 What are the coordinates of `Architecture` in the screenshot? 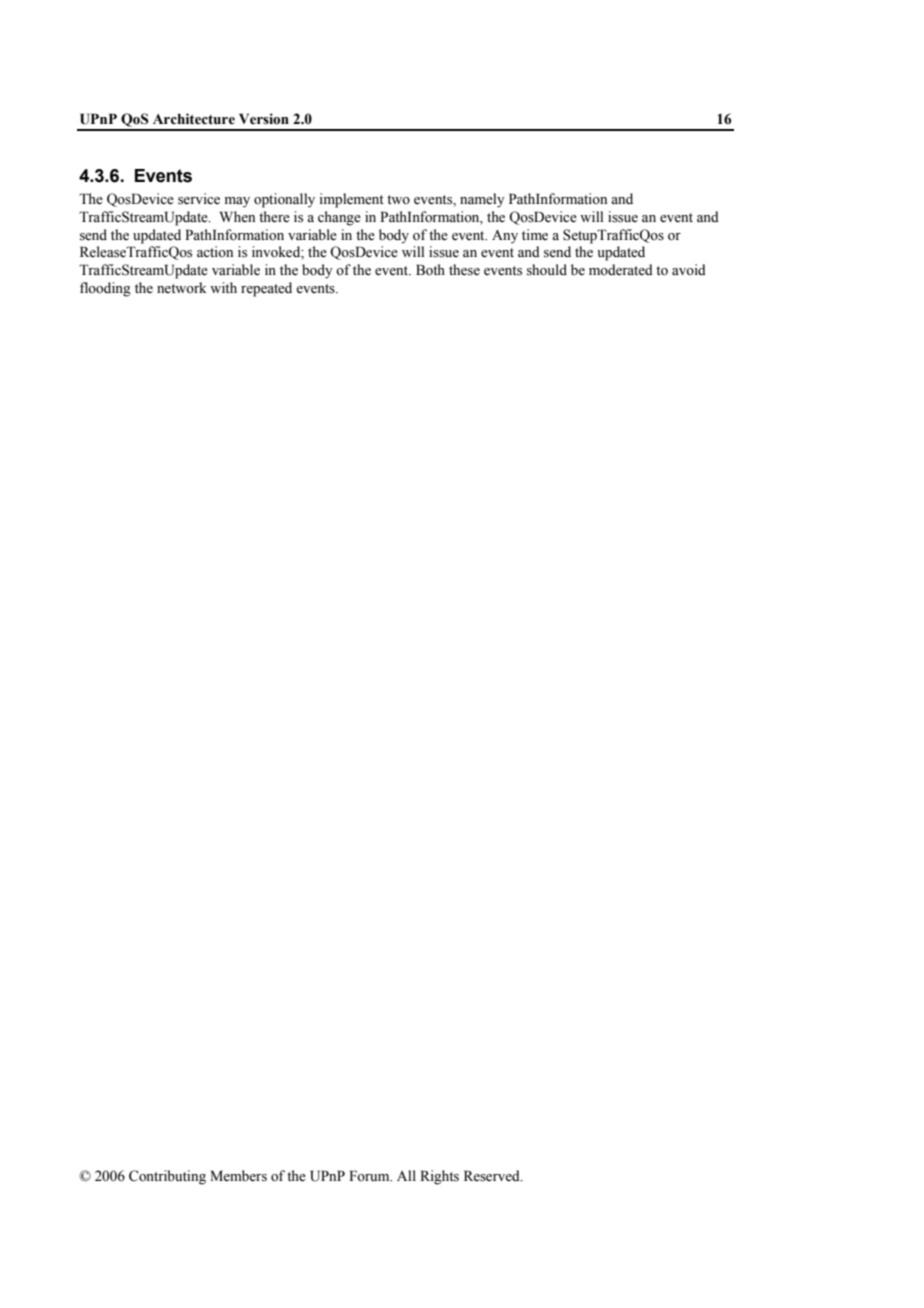 It's located at (194, 119).
